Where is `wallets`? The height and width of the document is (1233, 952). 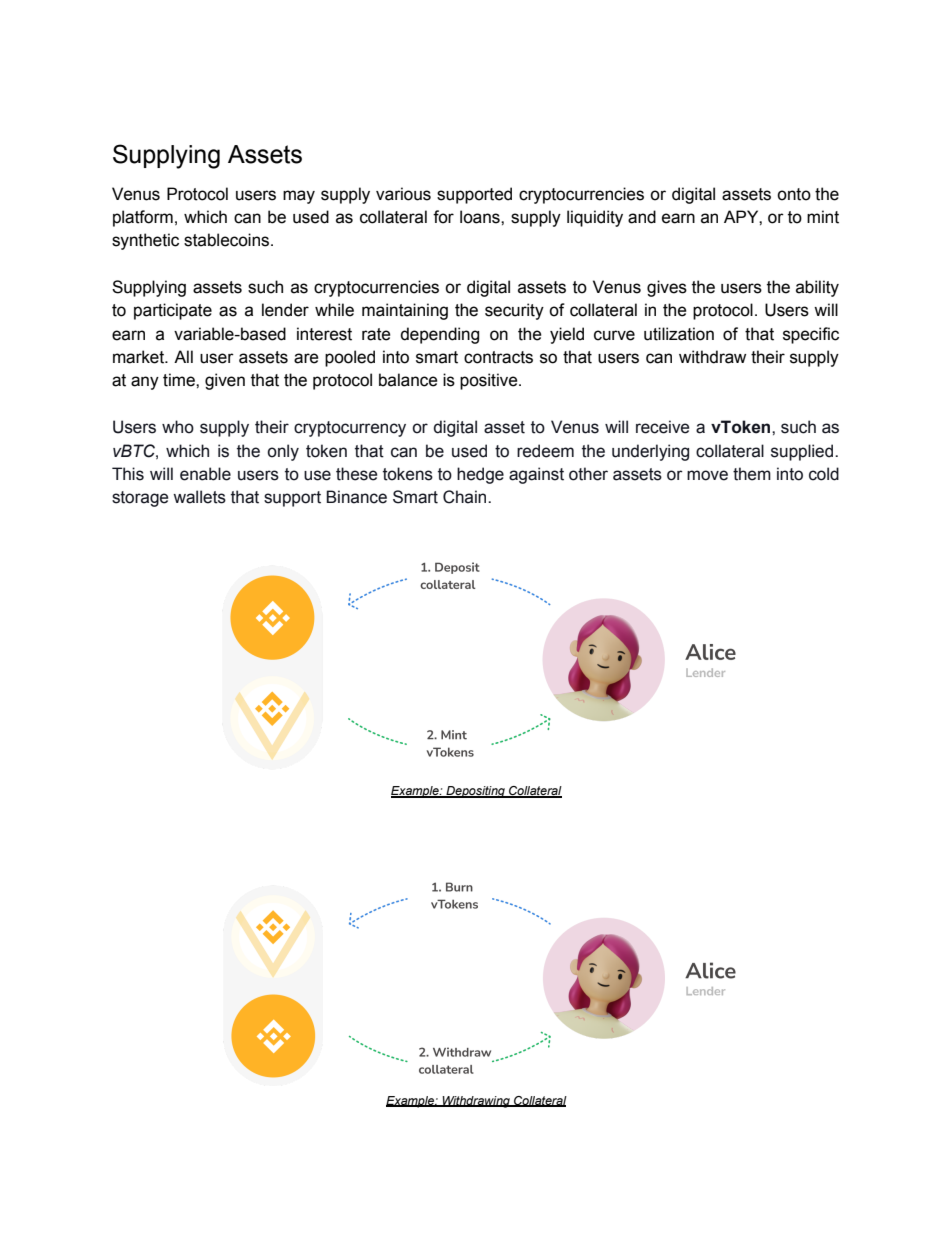
wallets is located at coordinates (199, 497).
